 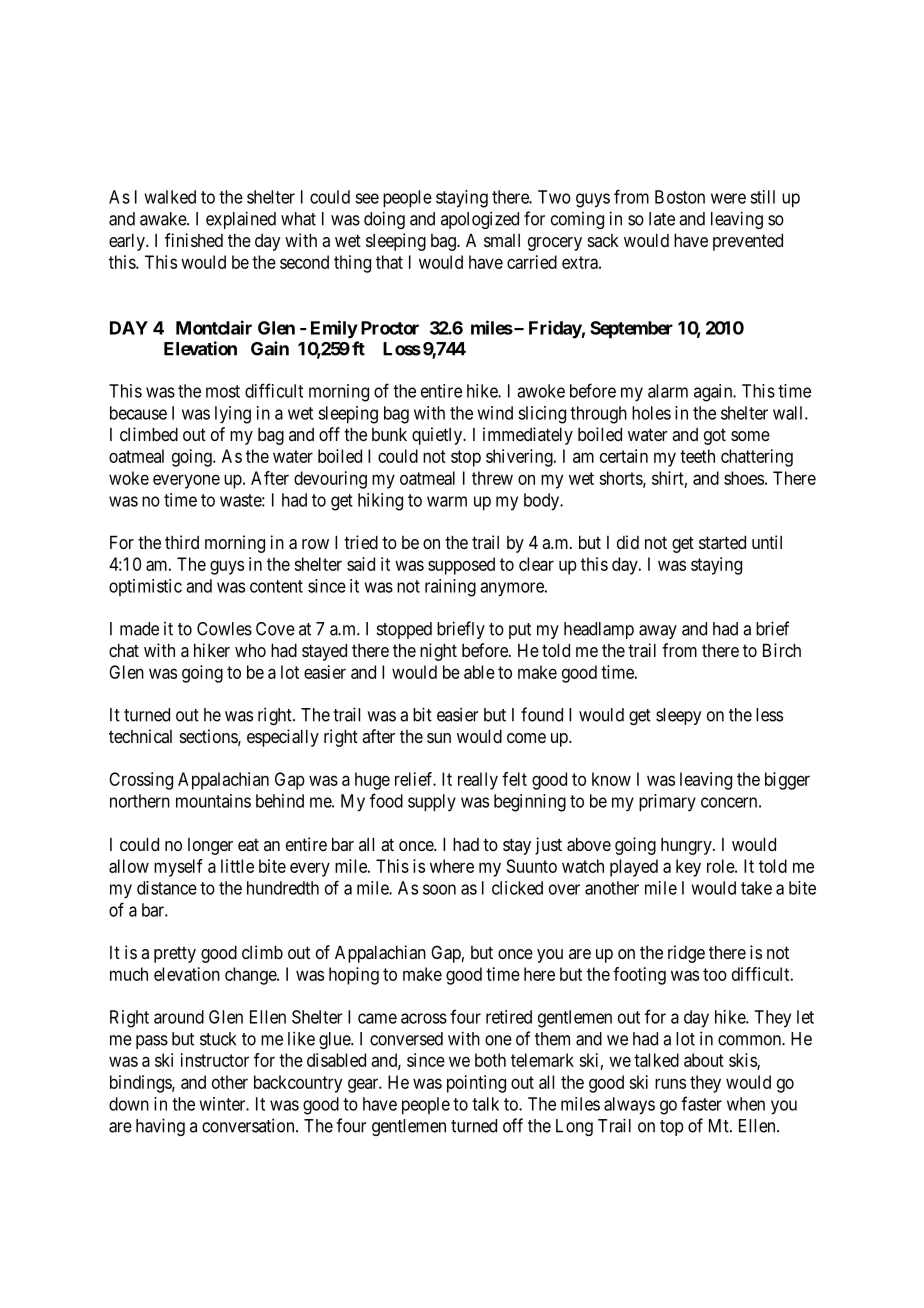 What do you see at coordinates (250, 650) in the document?
I see `who` at bounding box center [250, 650].
